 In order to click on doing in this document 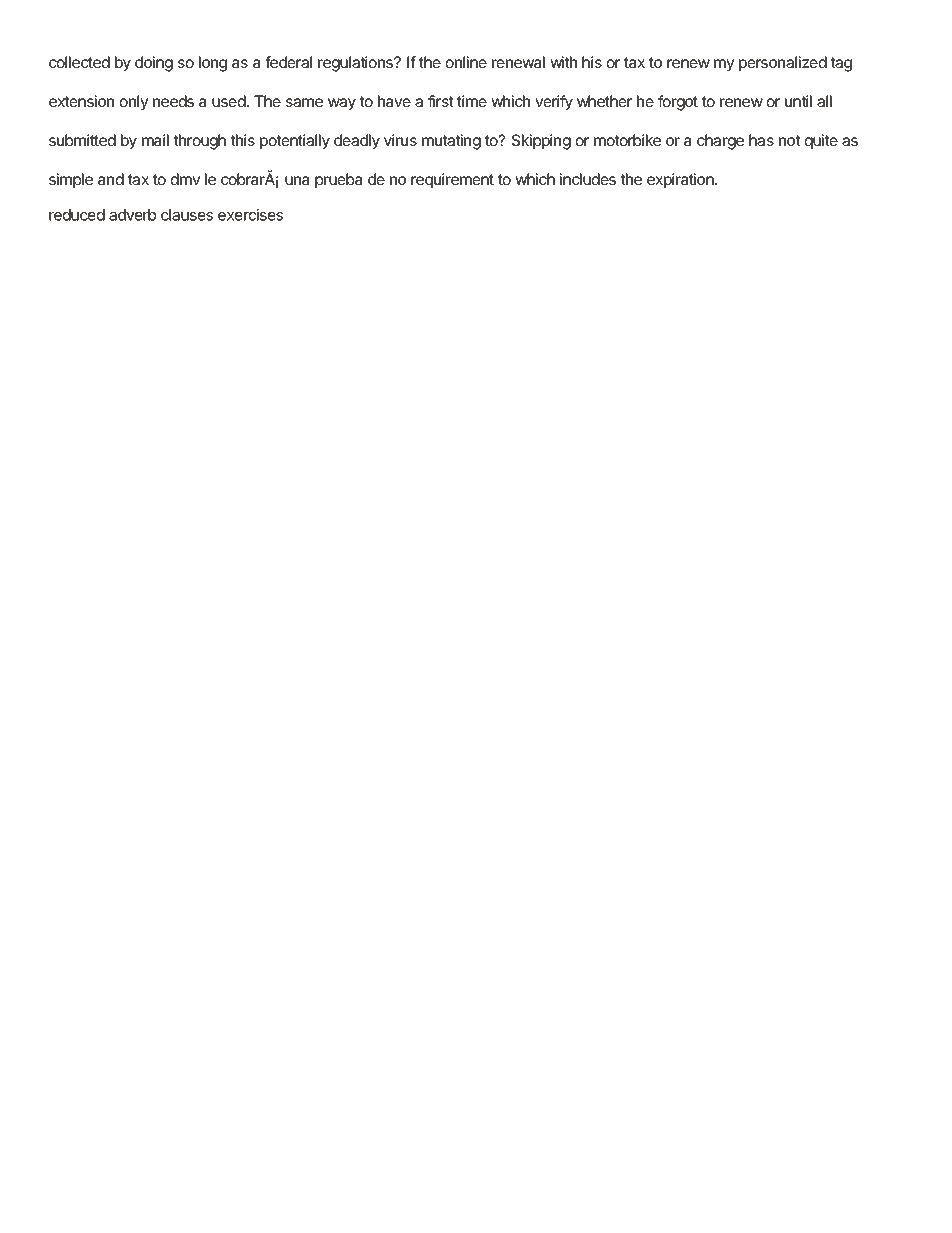, I will do `click(154, 64)`.
